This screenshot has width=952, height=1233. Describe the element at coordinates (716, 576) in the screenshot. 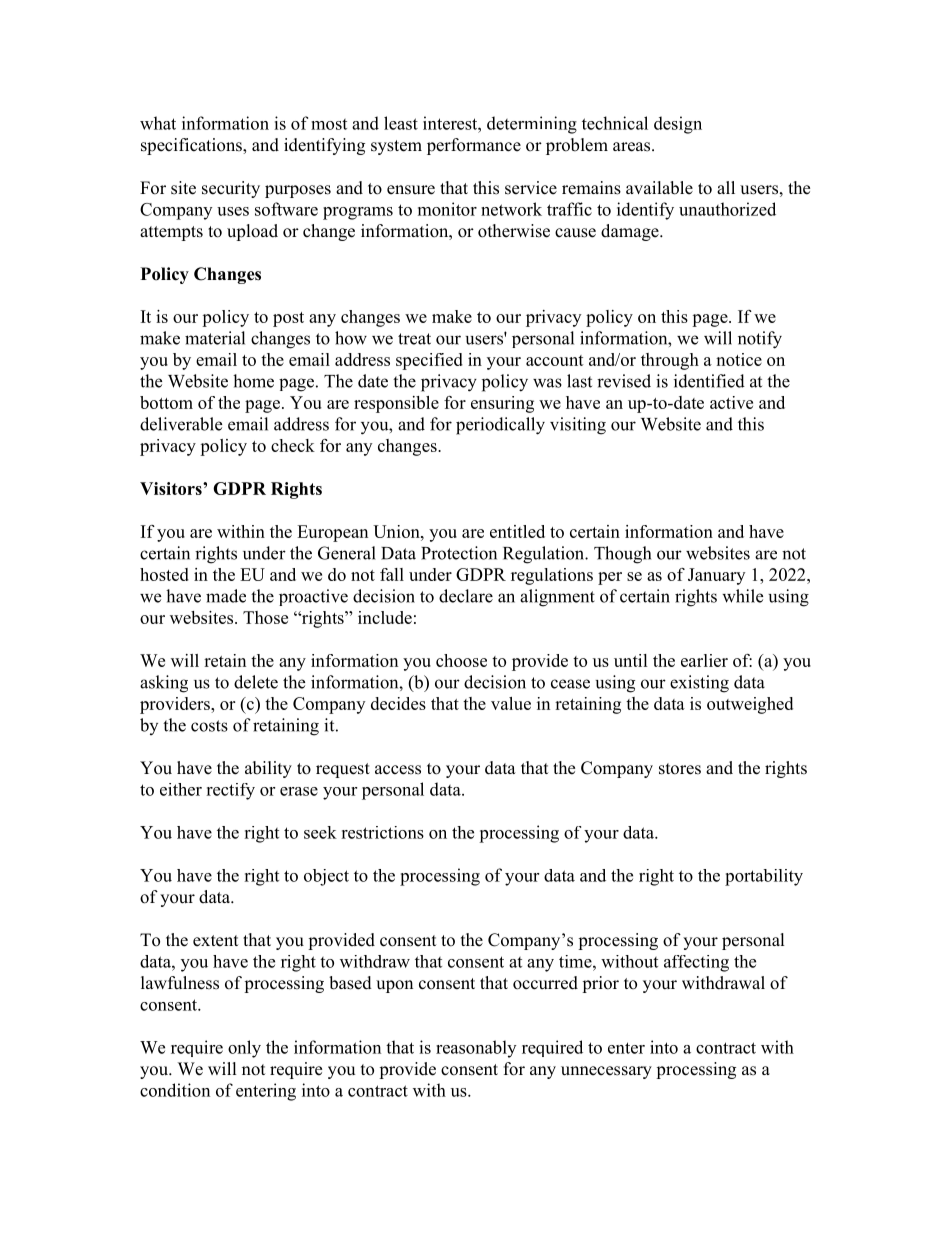

I see `January` at that location.
